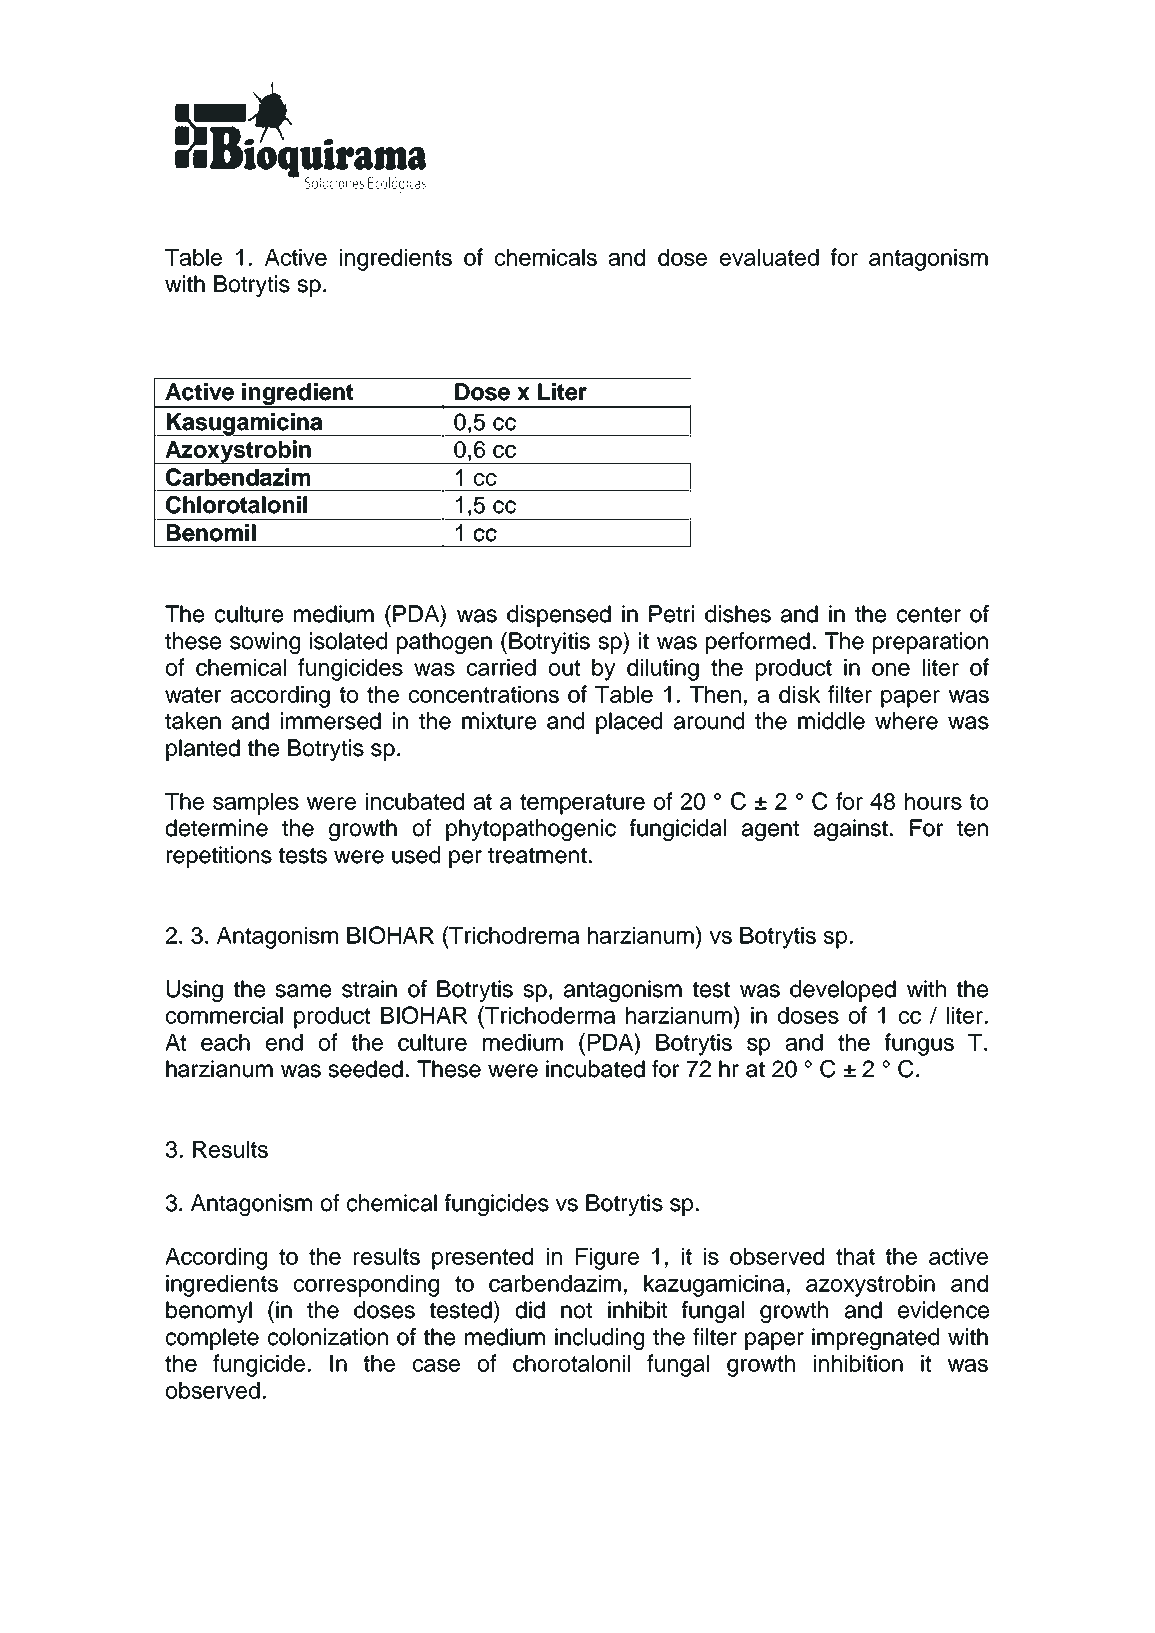 The image size is (1155, 1633). I want to click on evaluated, so click(769, 257).
